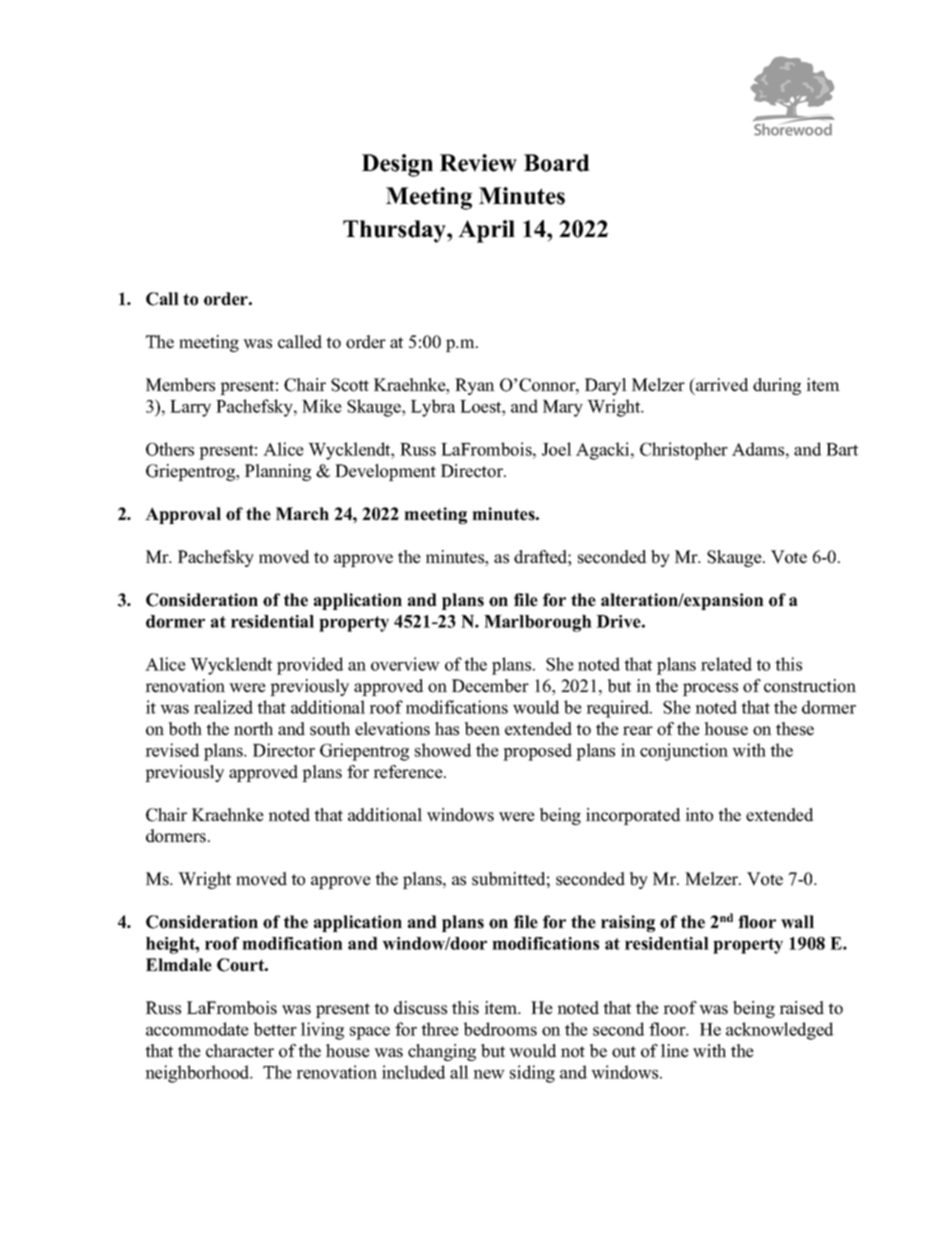 The height and width of the image is (1233, 952). I want to click on character, so click(240, 1051).
